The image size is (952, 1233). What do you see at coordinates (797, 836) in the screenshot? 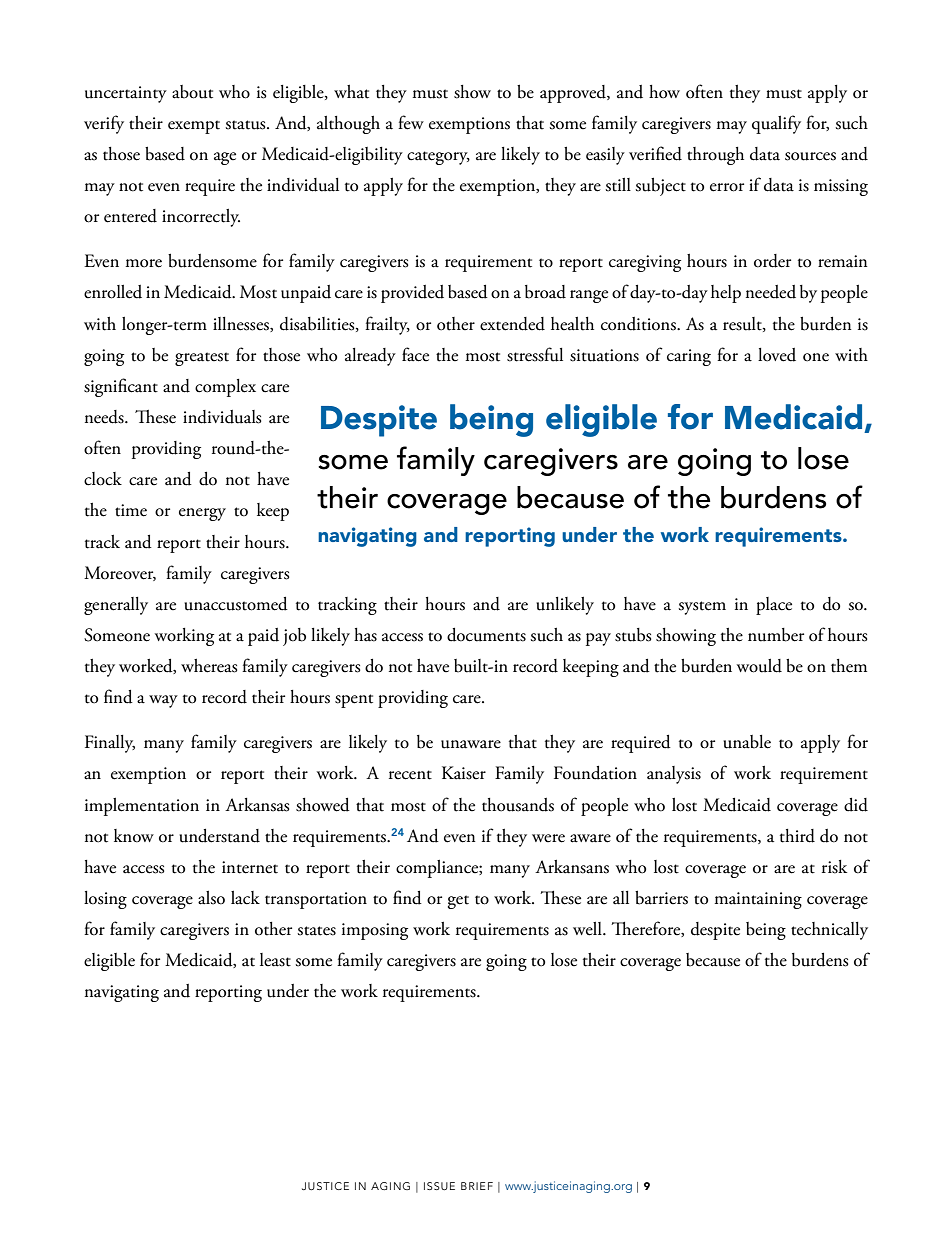
I see `third` at bounding box center [797, 836].
